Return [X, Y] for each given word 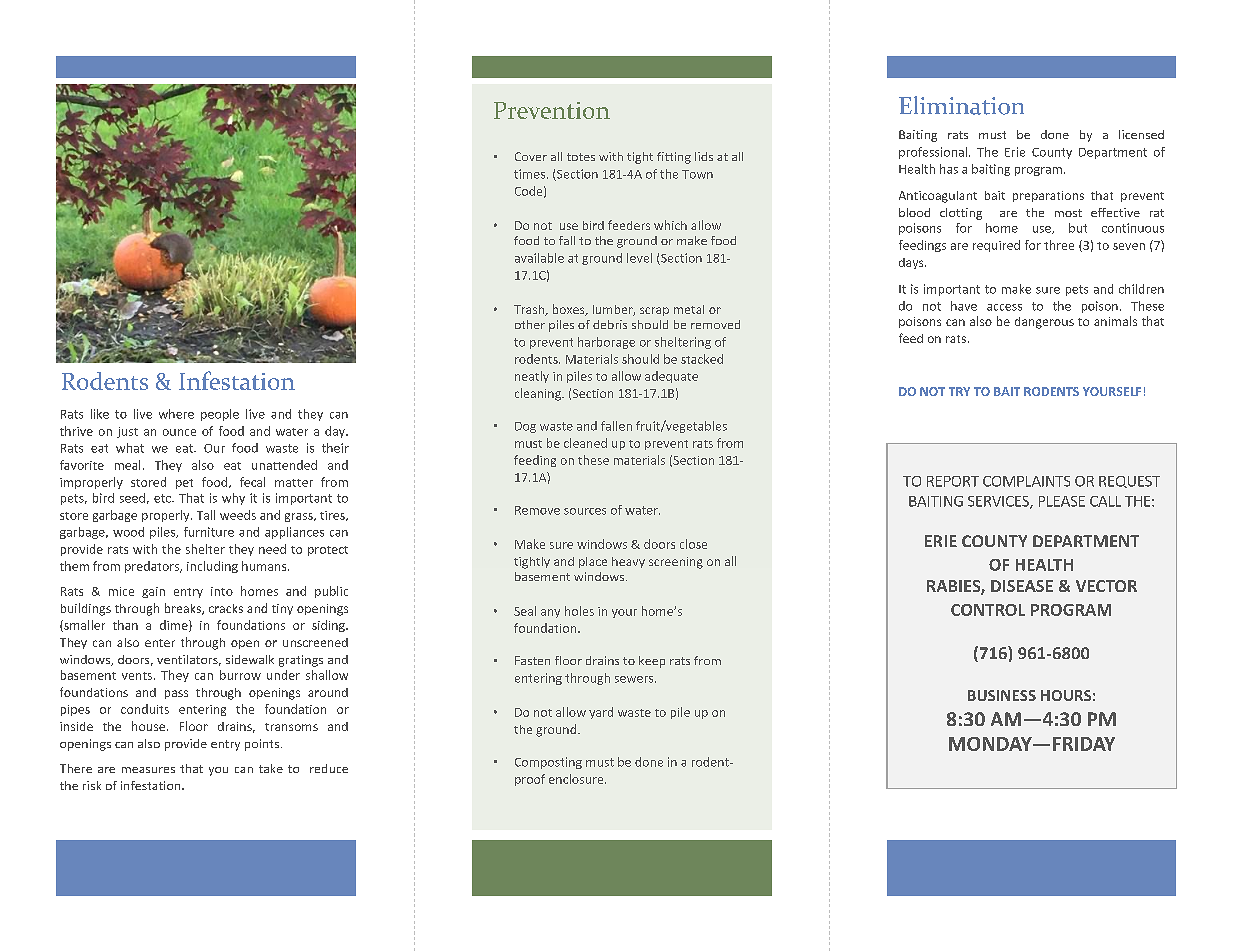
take [271, 768]
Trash [530, 310]
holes [579, 611]
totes [581, 157]
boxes [570, 310]
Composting [548, 763]
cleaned [585, 443]
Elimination [961, 105]
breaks [184, 609]
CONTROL [988, 610]
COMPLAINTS [1026, 481]
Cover [531, 156]
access [1004, 307]
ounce [179, 432]
